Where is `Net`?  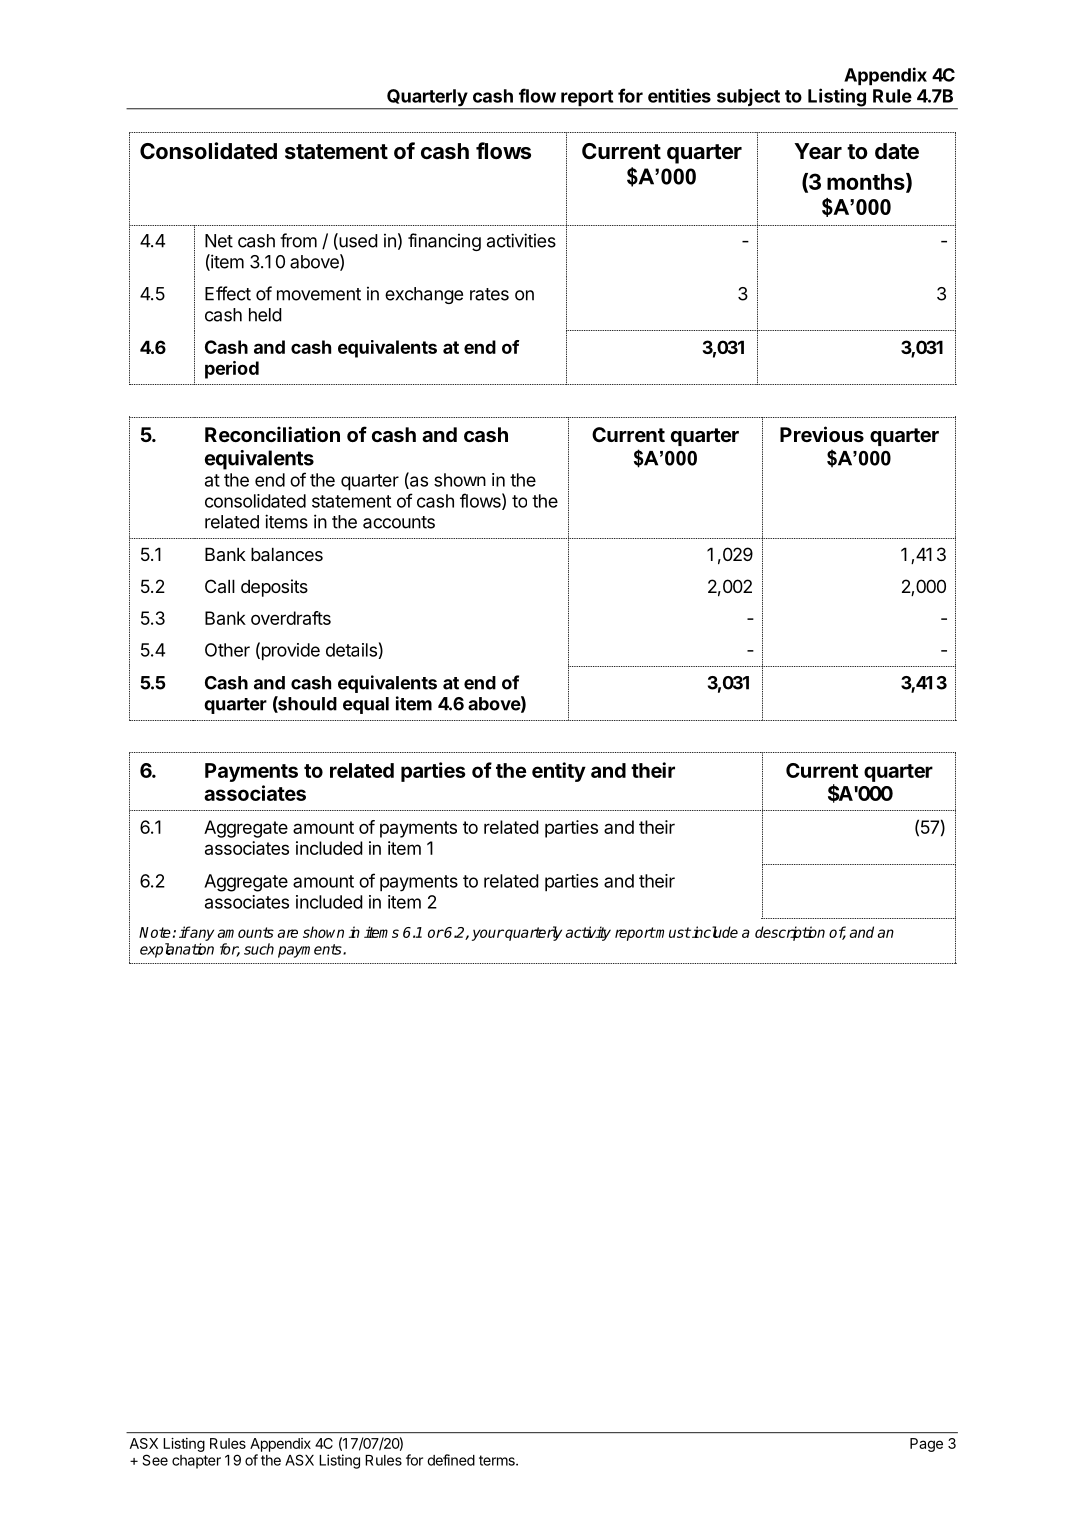 Net is located at coordinates (219, 241).
